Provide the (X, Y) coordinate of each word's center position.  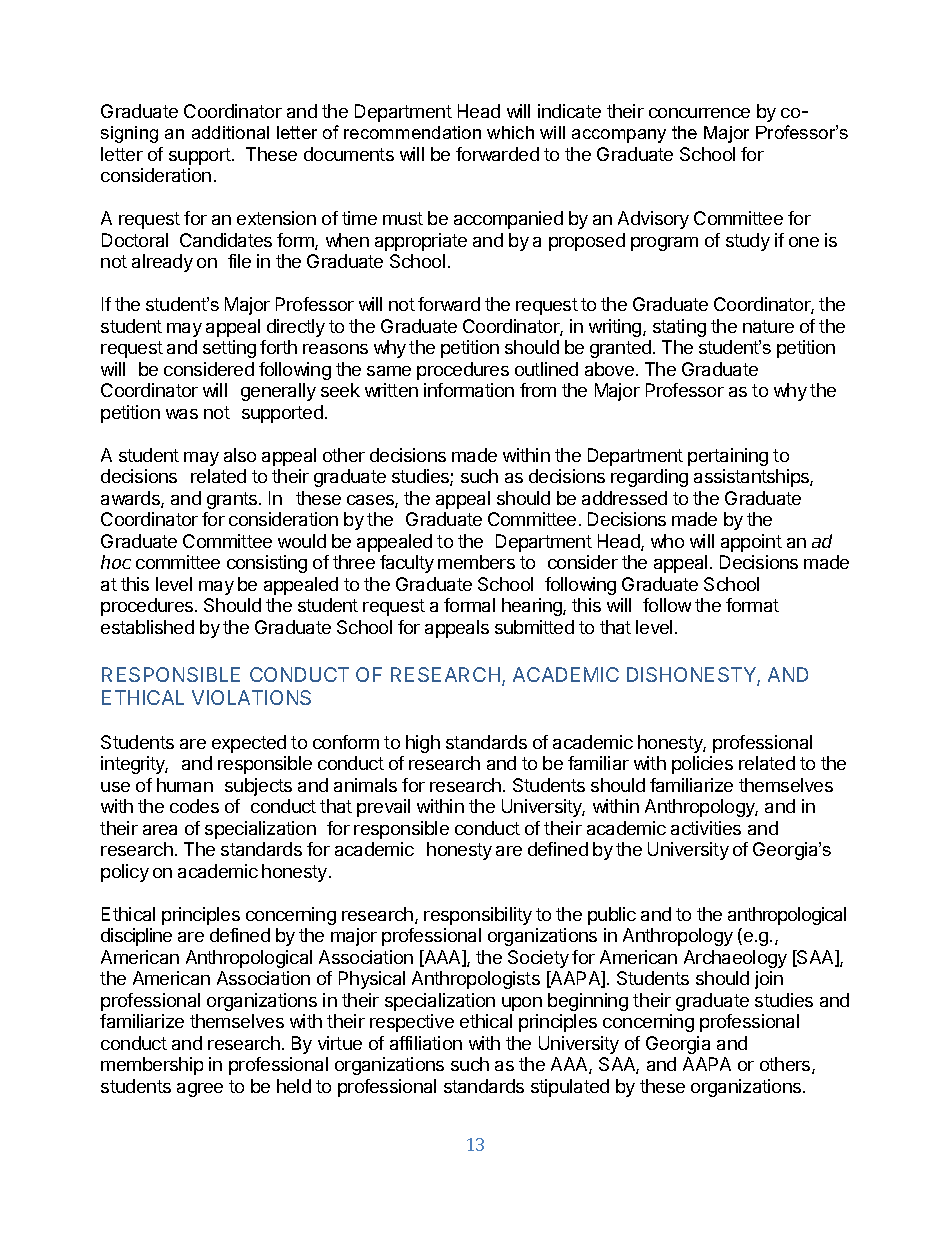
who (667, 541)
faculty (407, 564)
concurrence (699, 113)
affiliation (426, 1043)
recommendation (412, 132)
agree (200, 1090)
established (147, 627)
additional (230, 132)
